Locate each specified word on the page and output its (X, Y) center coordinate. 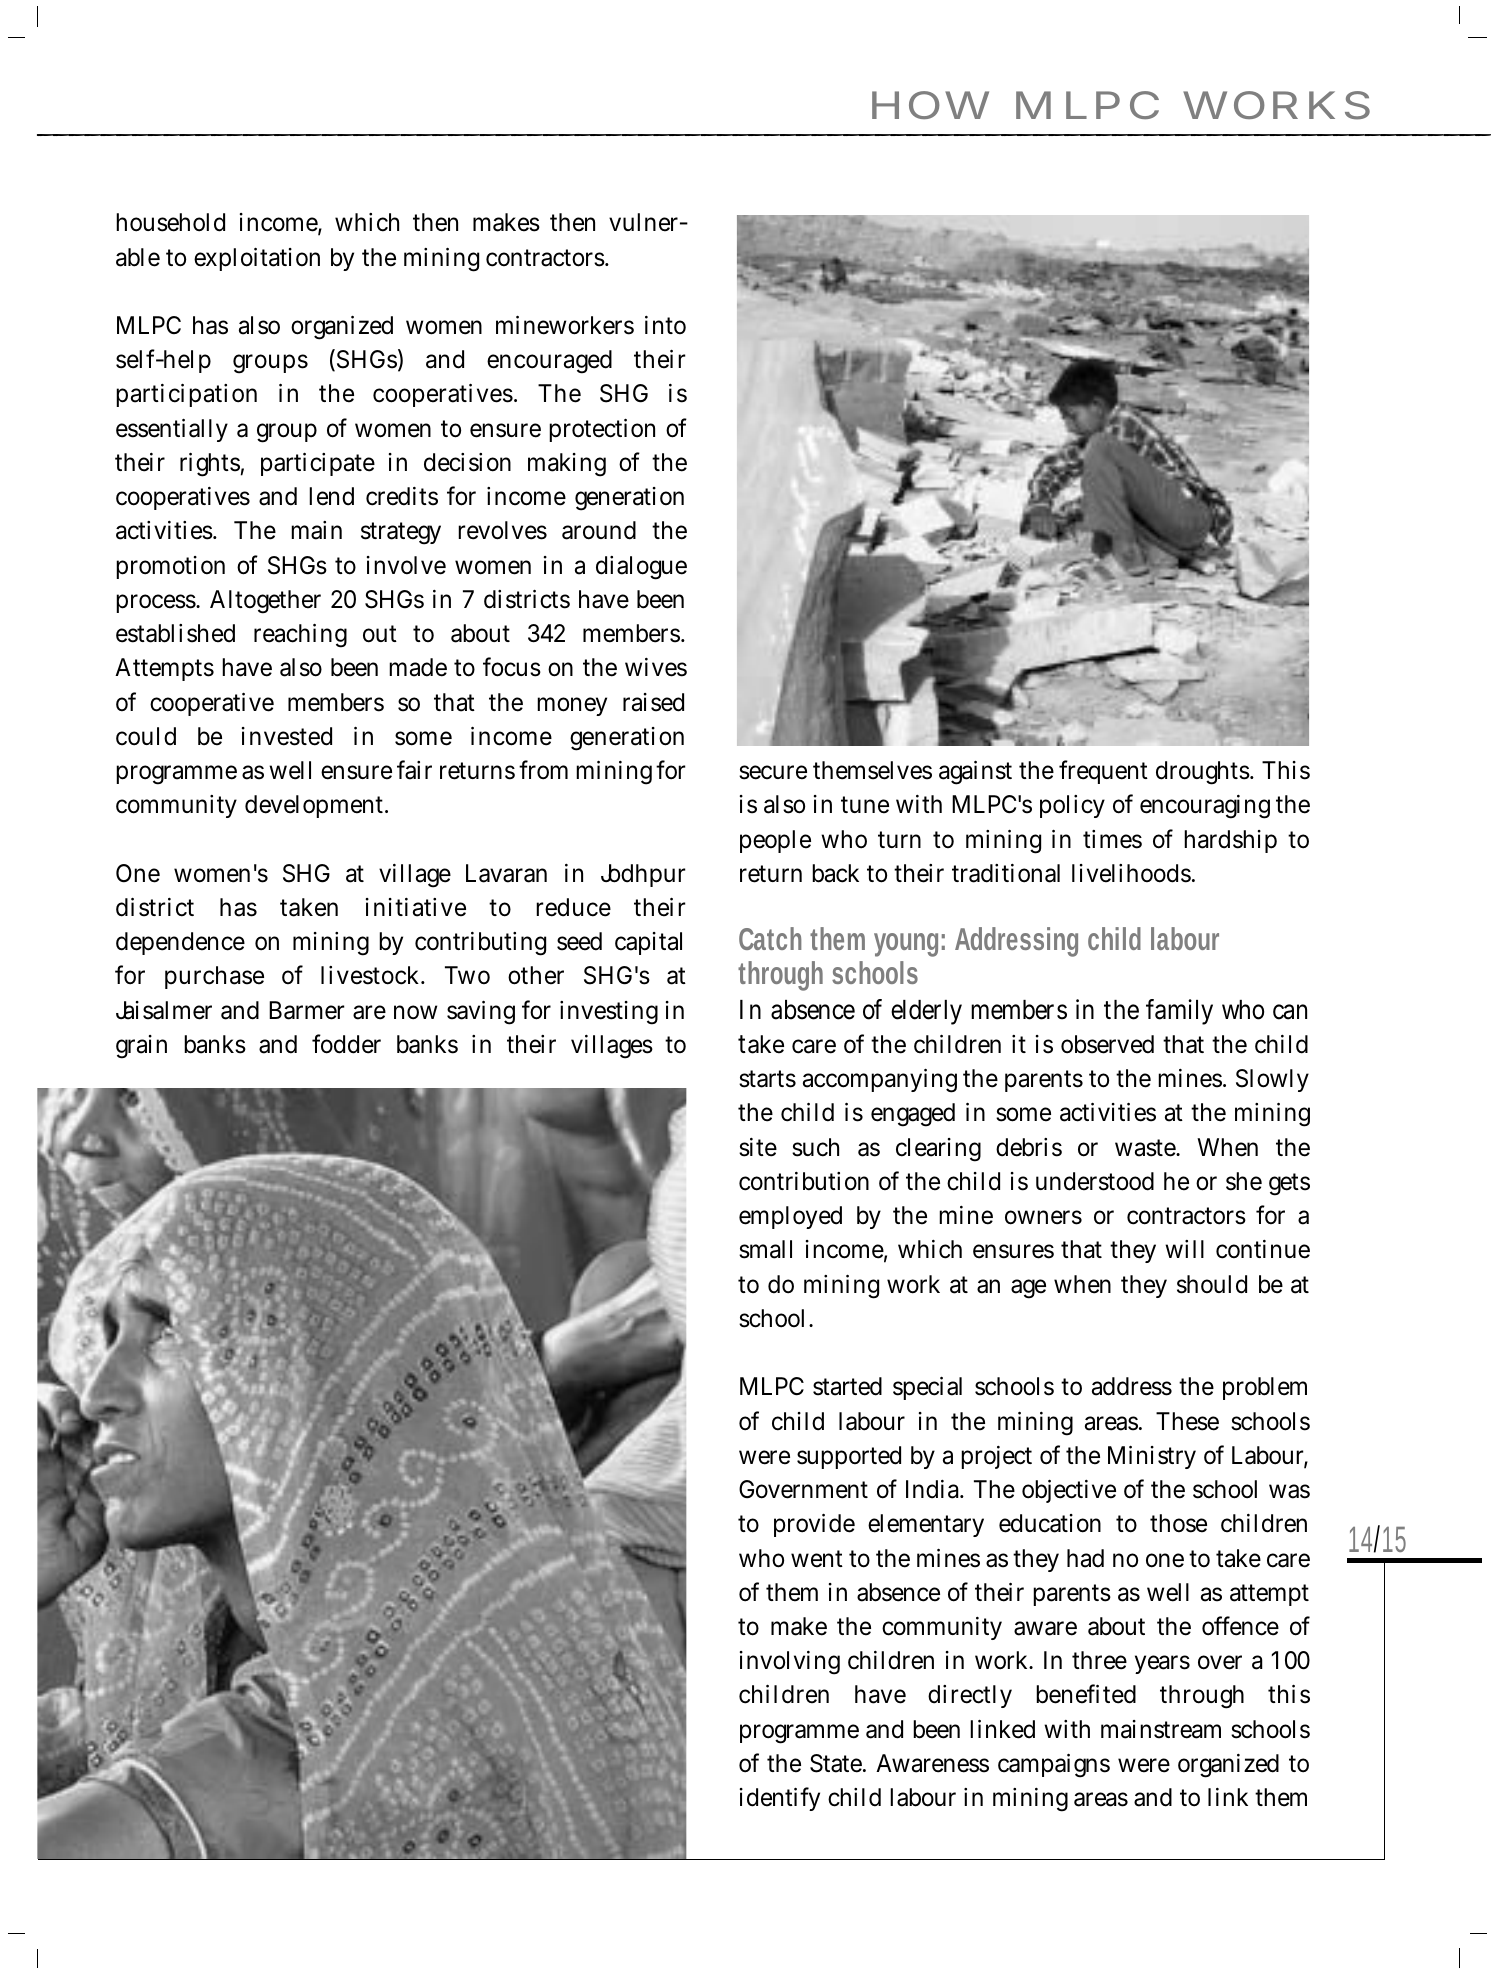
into (665, 325)
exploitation (257, 259)
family (1179, 1012)
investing (609, 1013)
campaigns (1054, 1765)
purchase (214, 977)
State (837, 1763)
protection (602, 430)
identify (780, 1799)
